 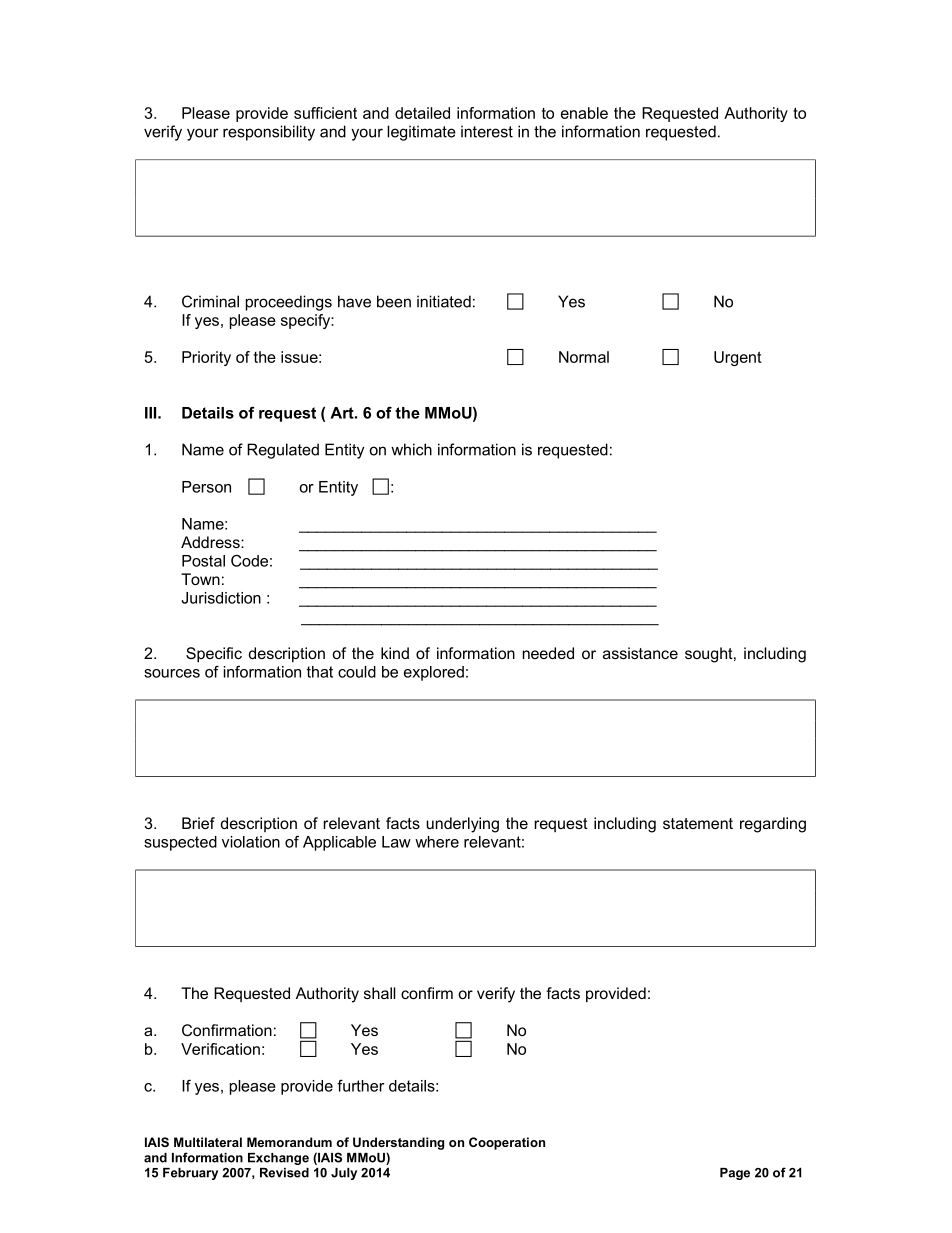 What do you see at coordinates (411, 449) in the screenshot?
I see `which` at bounding box center [411, 449].
